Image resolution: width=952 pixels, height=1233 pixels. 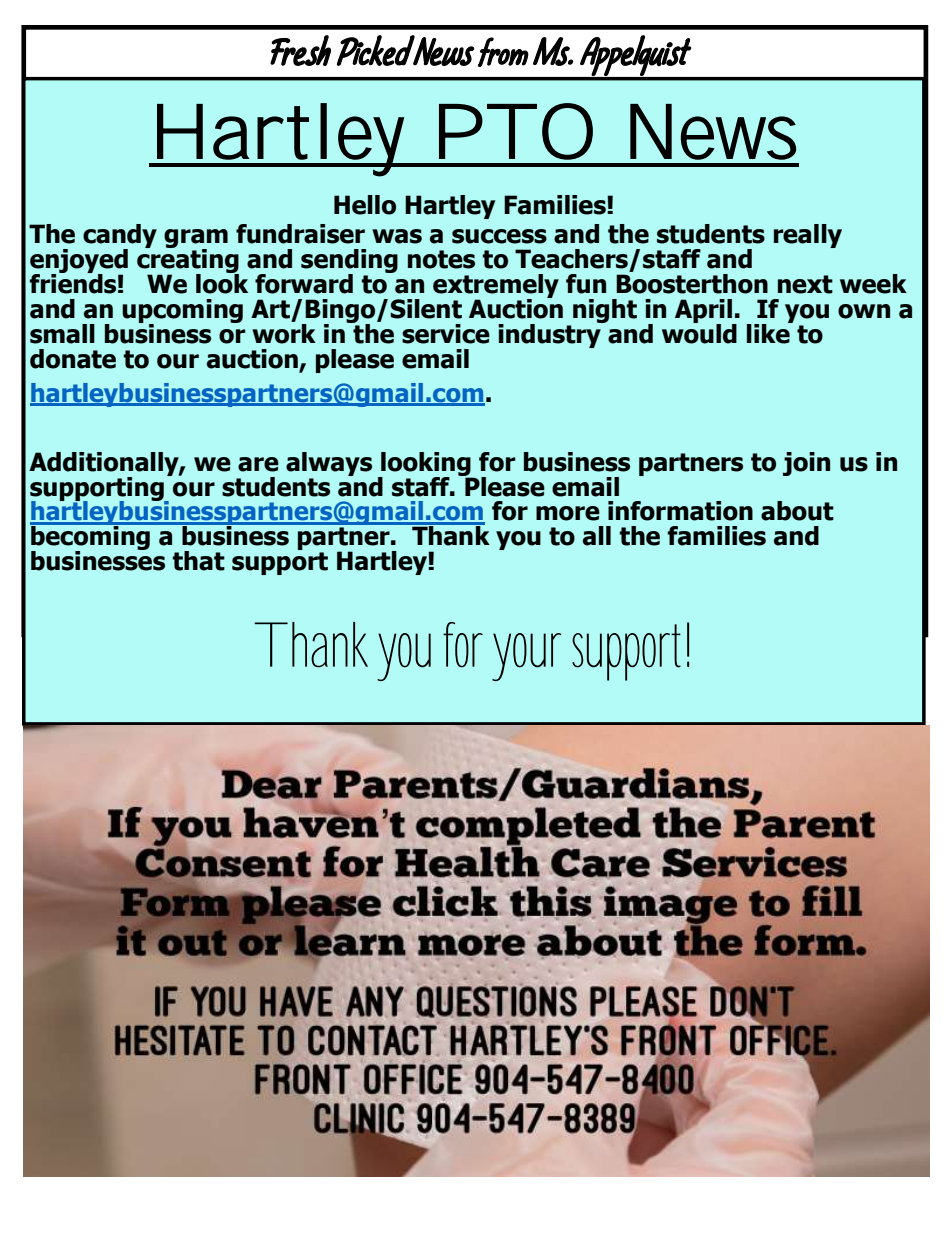 What do you see at coordinates (182, 312) in the screenshot?
I see `upcoming` at bounding box center [182, 312].
